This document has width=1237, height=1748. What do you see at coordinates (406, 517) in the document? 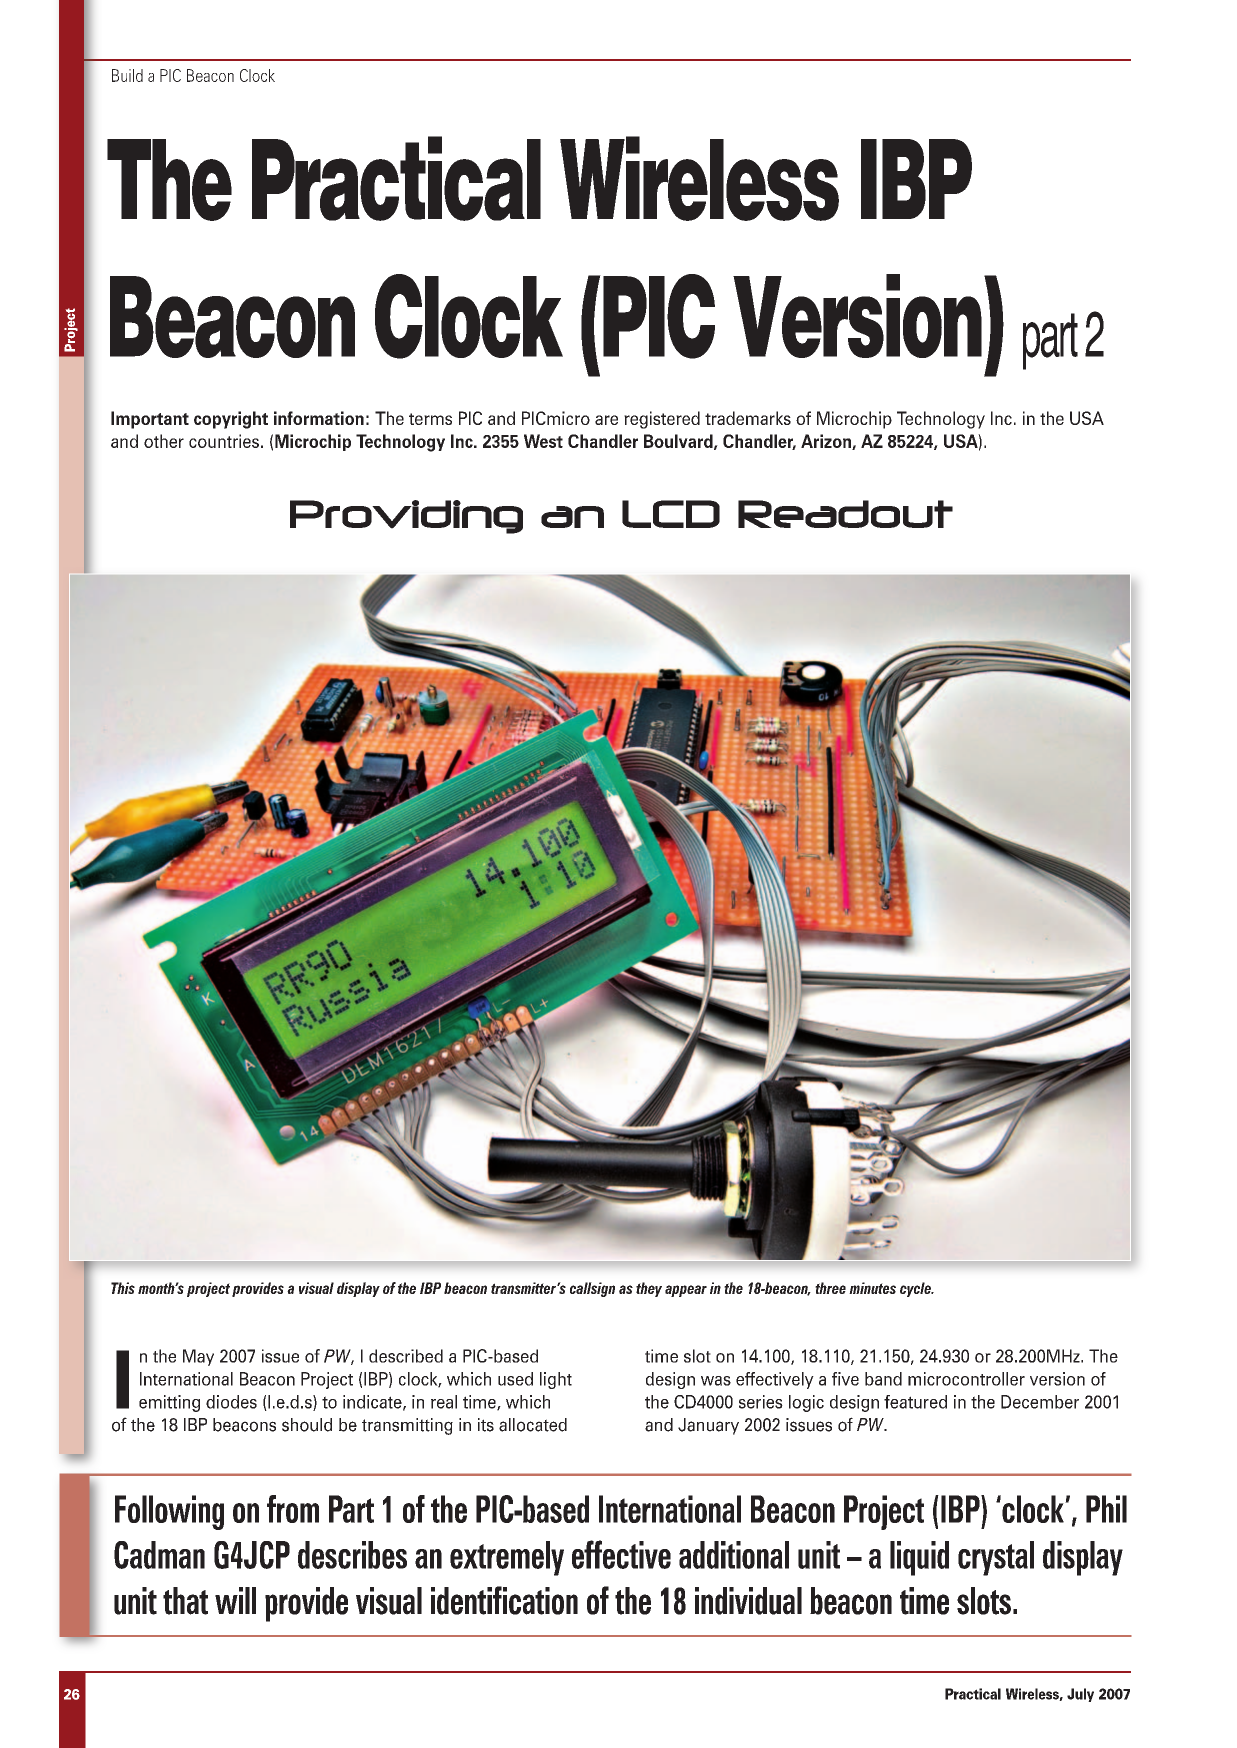
I see `Providing` at bounding box center [406, 517].
